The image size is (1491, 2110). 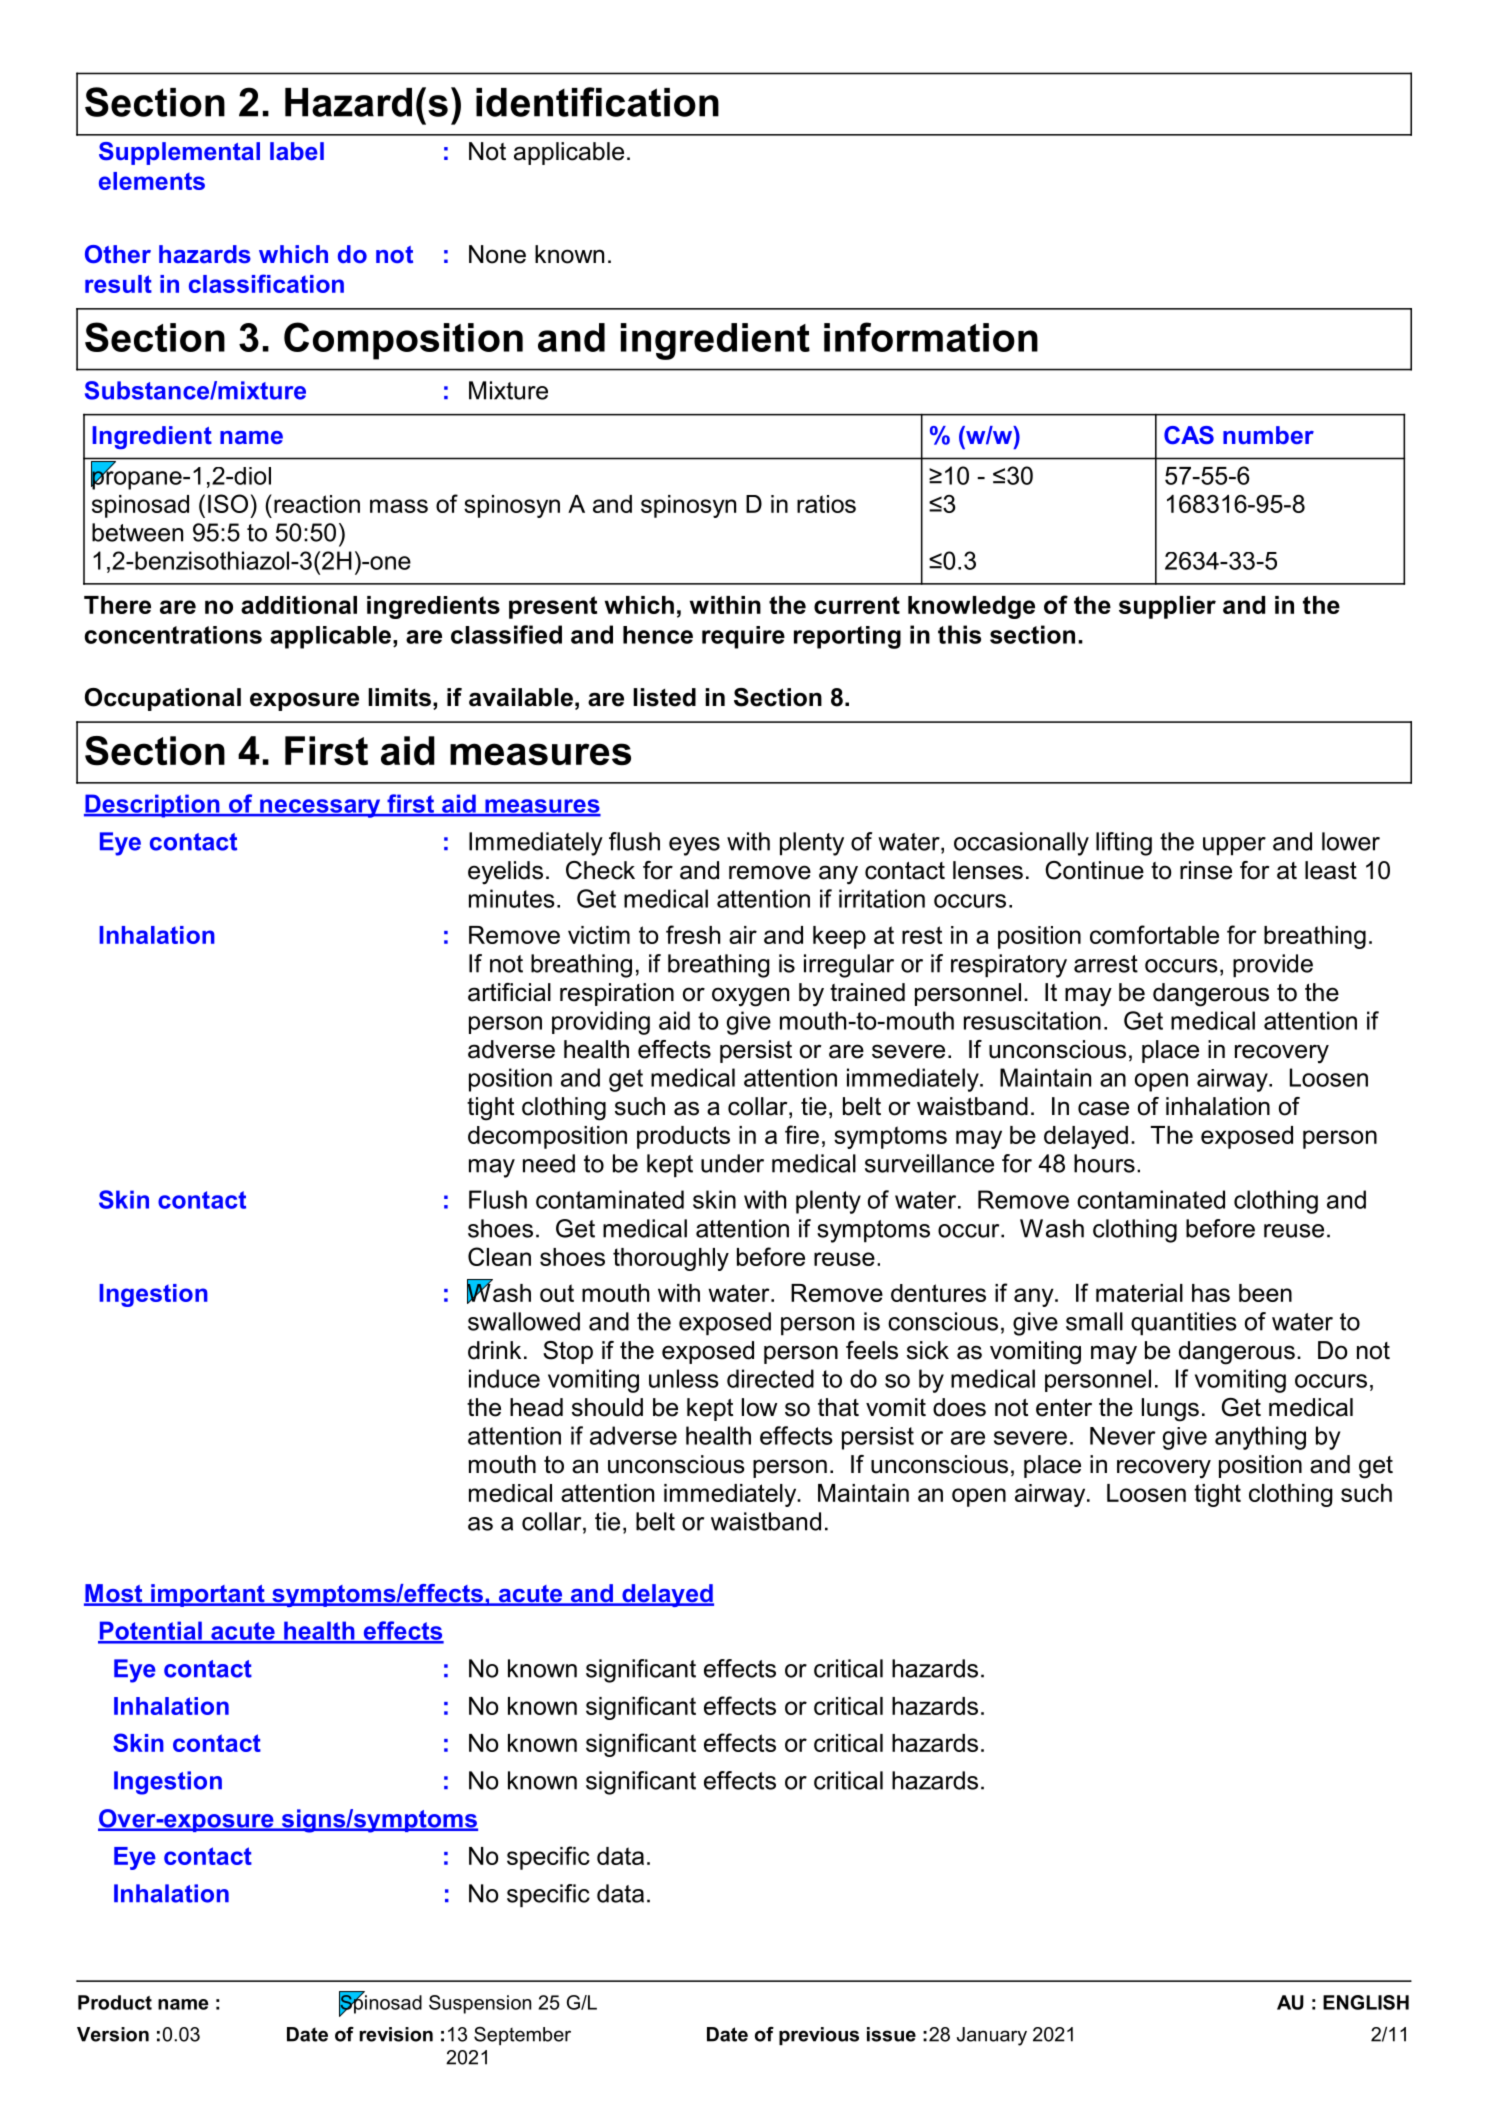 I want to click on identification, so click(x=597, y=102).
